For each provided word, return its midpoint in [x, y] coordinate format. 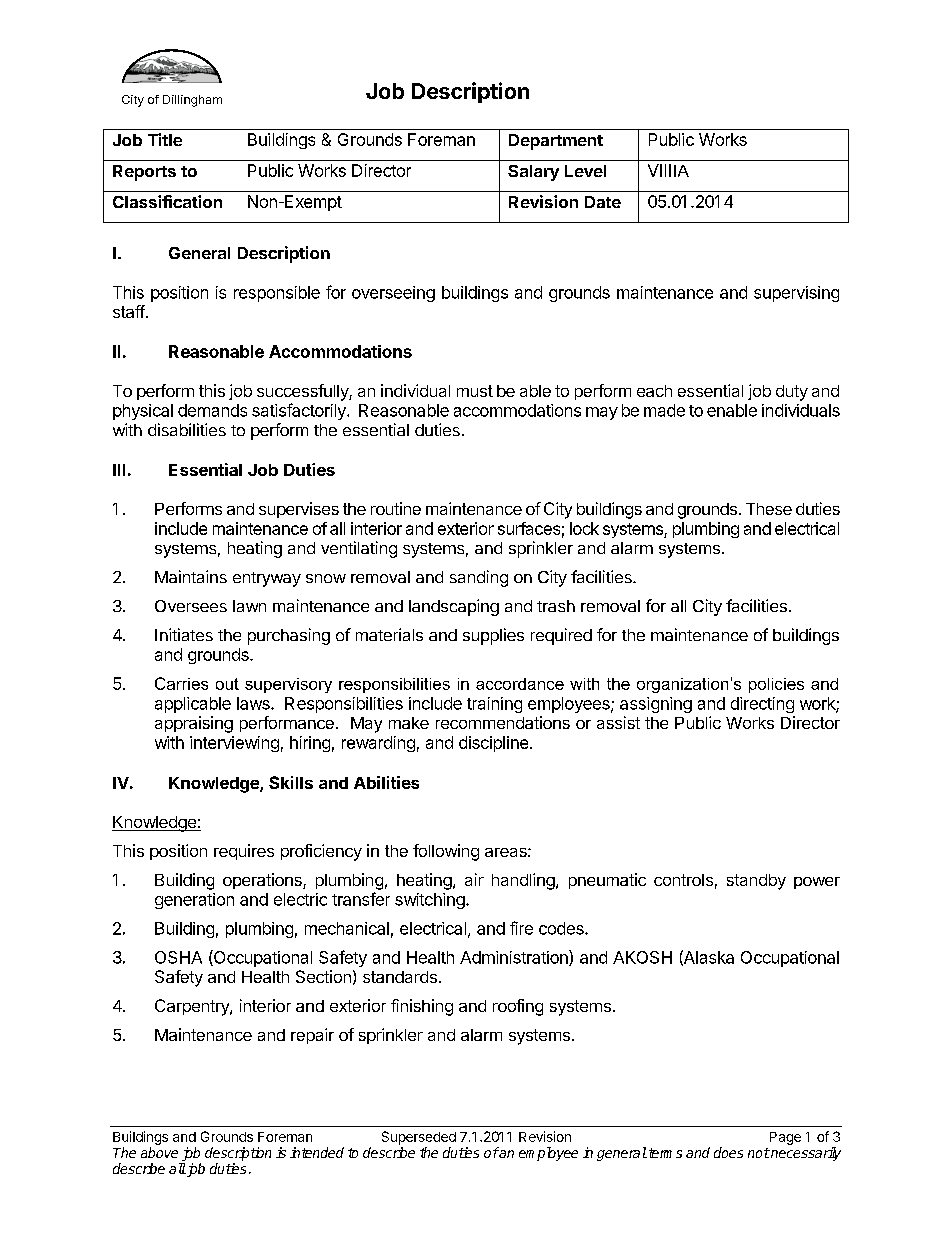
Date [603, 202]
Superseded [419, 1138]
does [728, 1152]
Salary [533, 173]
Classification [167, 201]
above [159, 1152]
